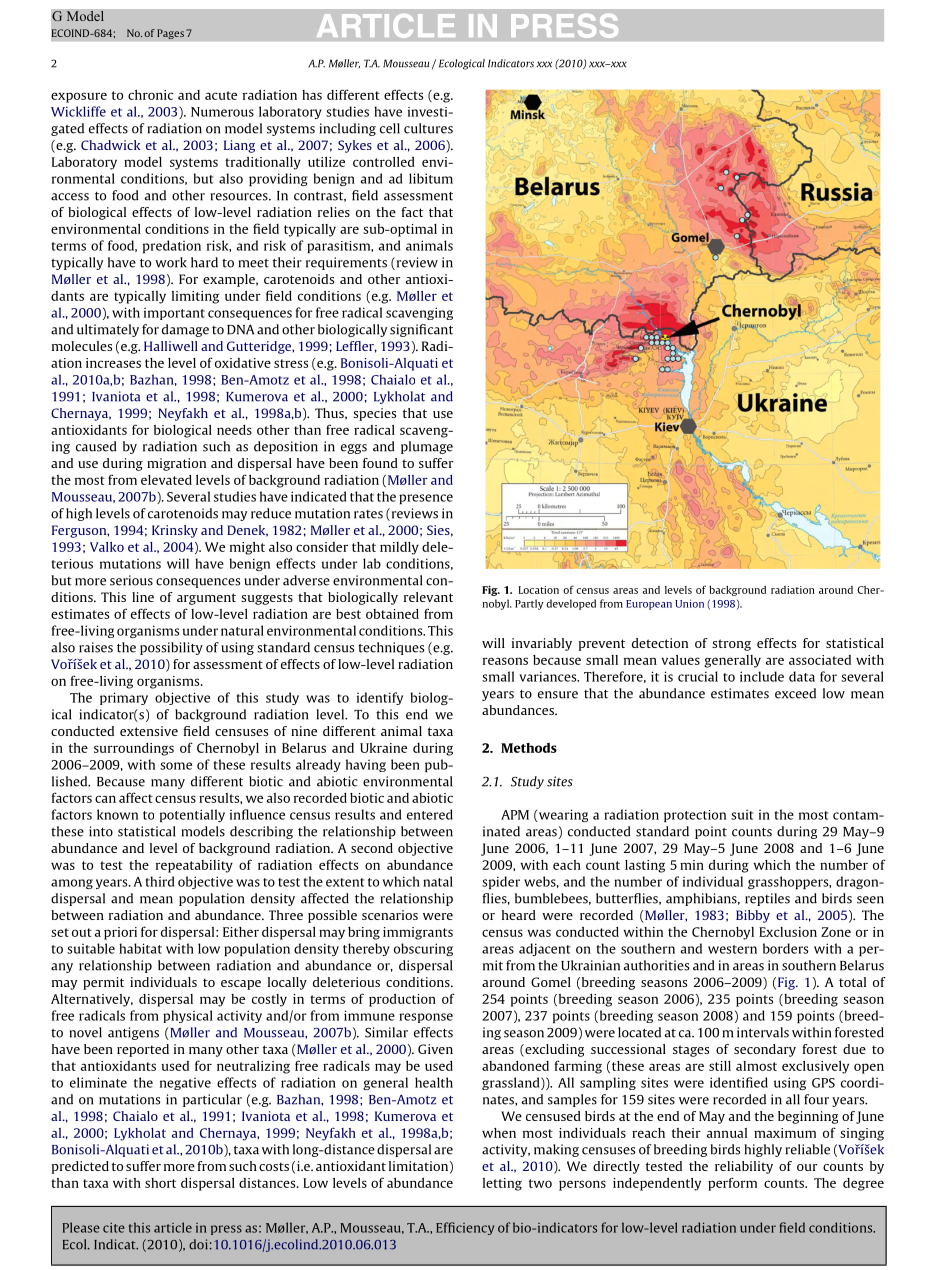 The width and height of the page is (952, 1270). Describe the element at coordinates (505, 661) in the page. I see `reasons` at that location.
